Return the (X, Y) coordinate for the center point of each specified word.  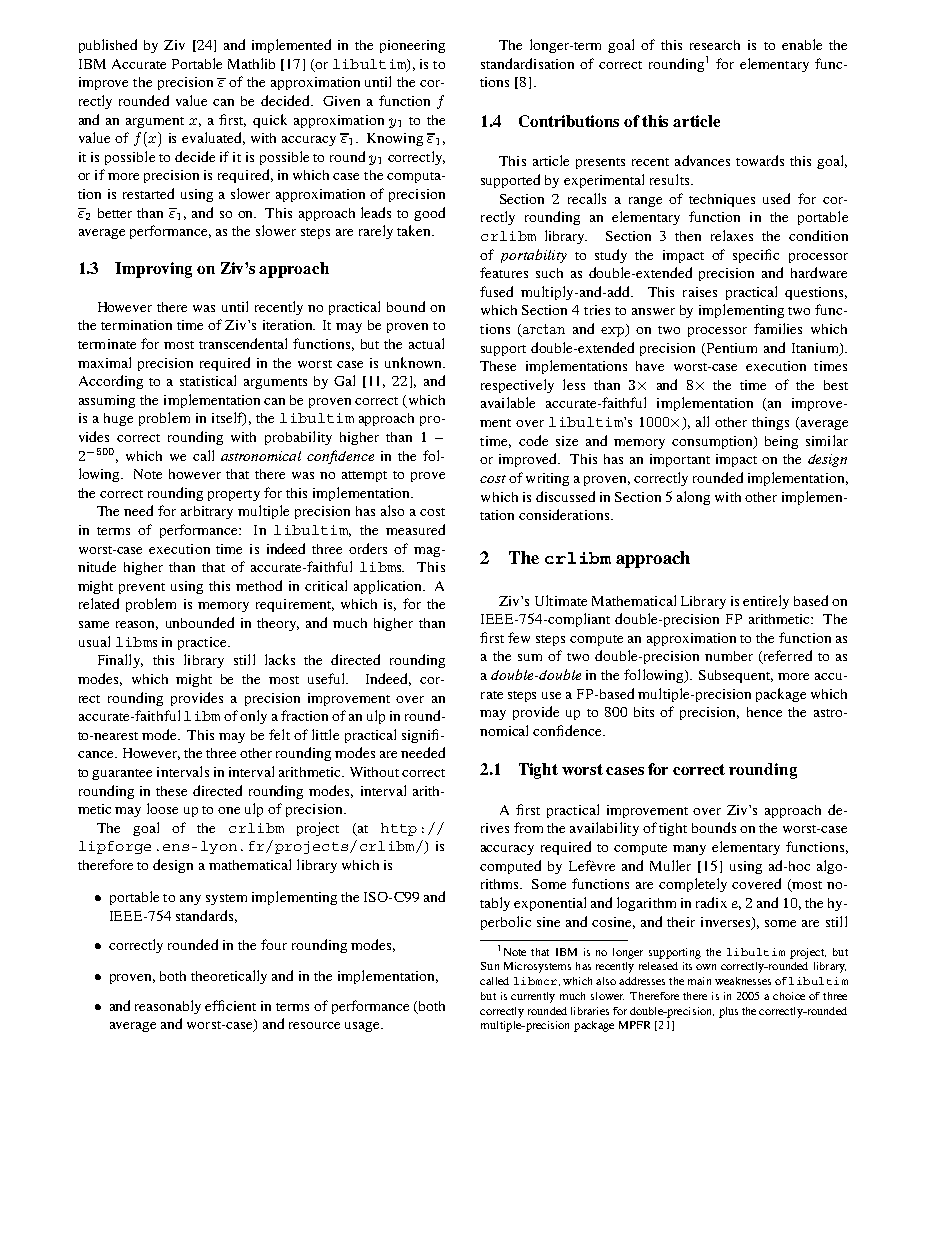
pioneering (412, 46)
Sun (490, 966)
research (715, 45)
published (108, 46)
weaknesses (743, 981)
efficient (230, 1005)
